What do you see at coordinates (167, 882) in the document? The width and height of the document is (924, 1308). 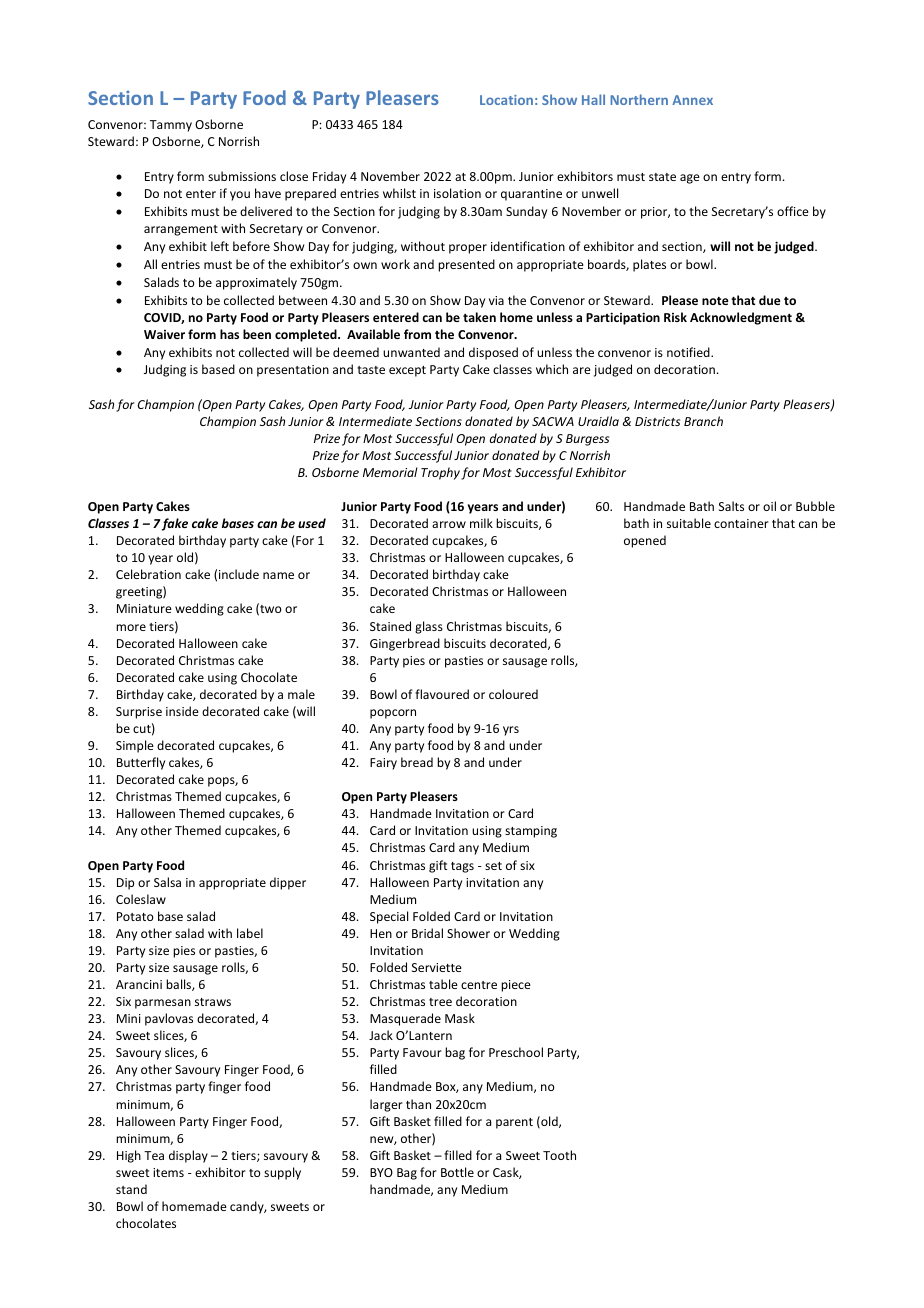 I see `Salsa` at bounding box center [167, 882].
